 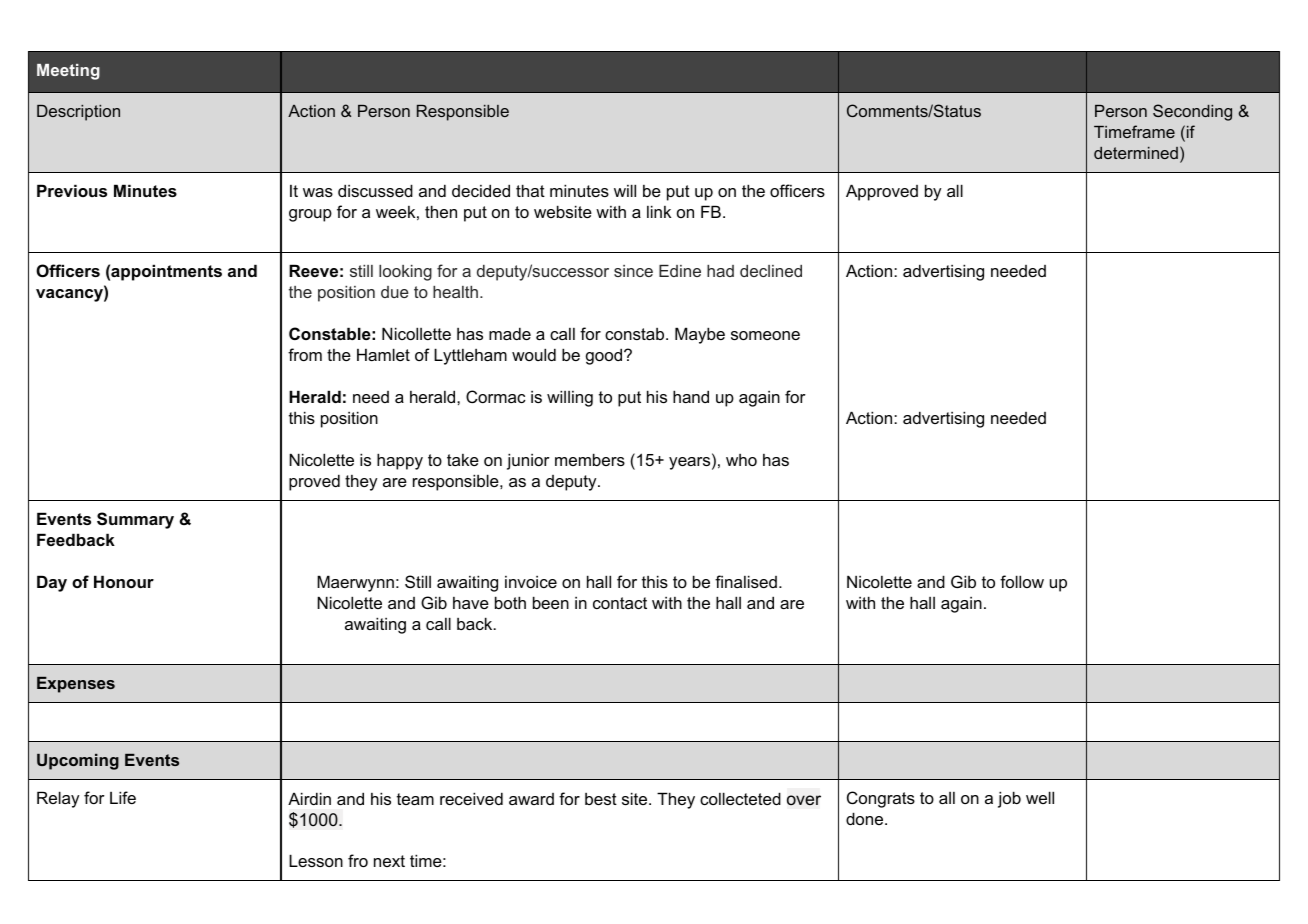 What do you see at coordinates (530, 190) in the image?
I see `that` at bounding box center [530, 190].
